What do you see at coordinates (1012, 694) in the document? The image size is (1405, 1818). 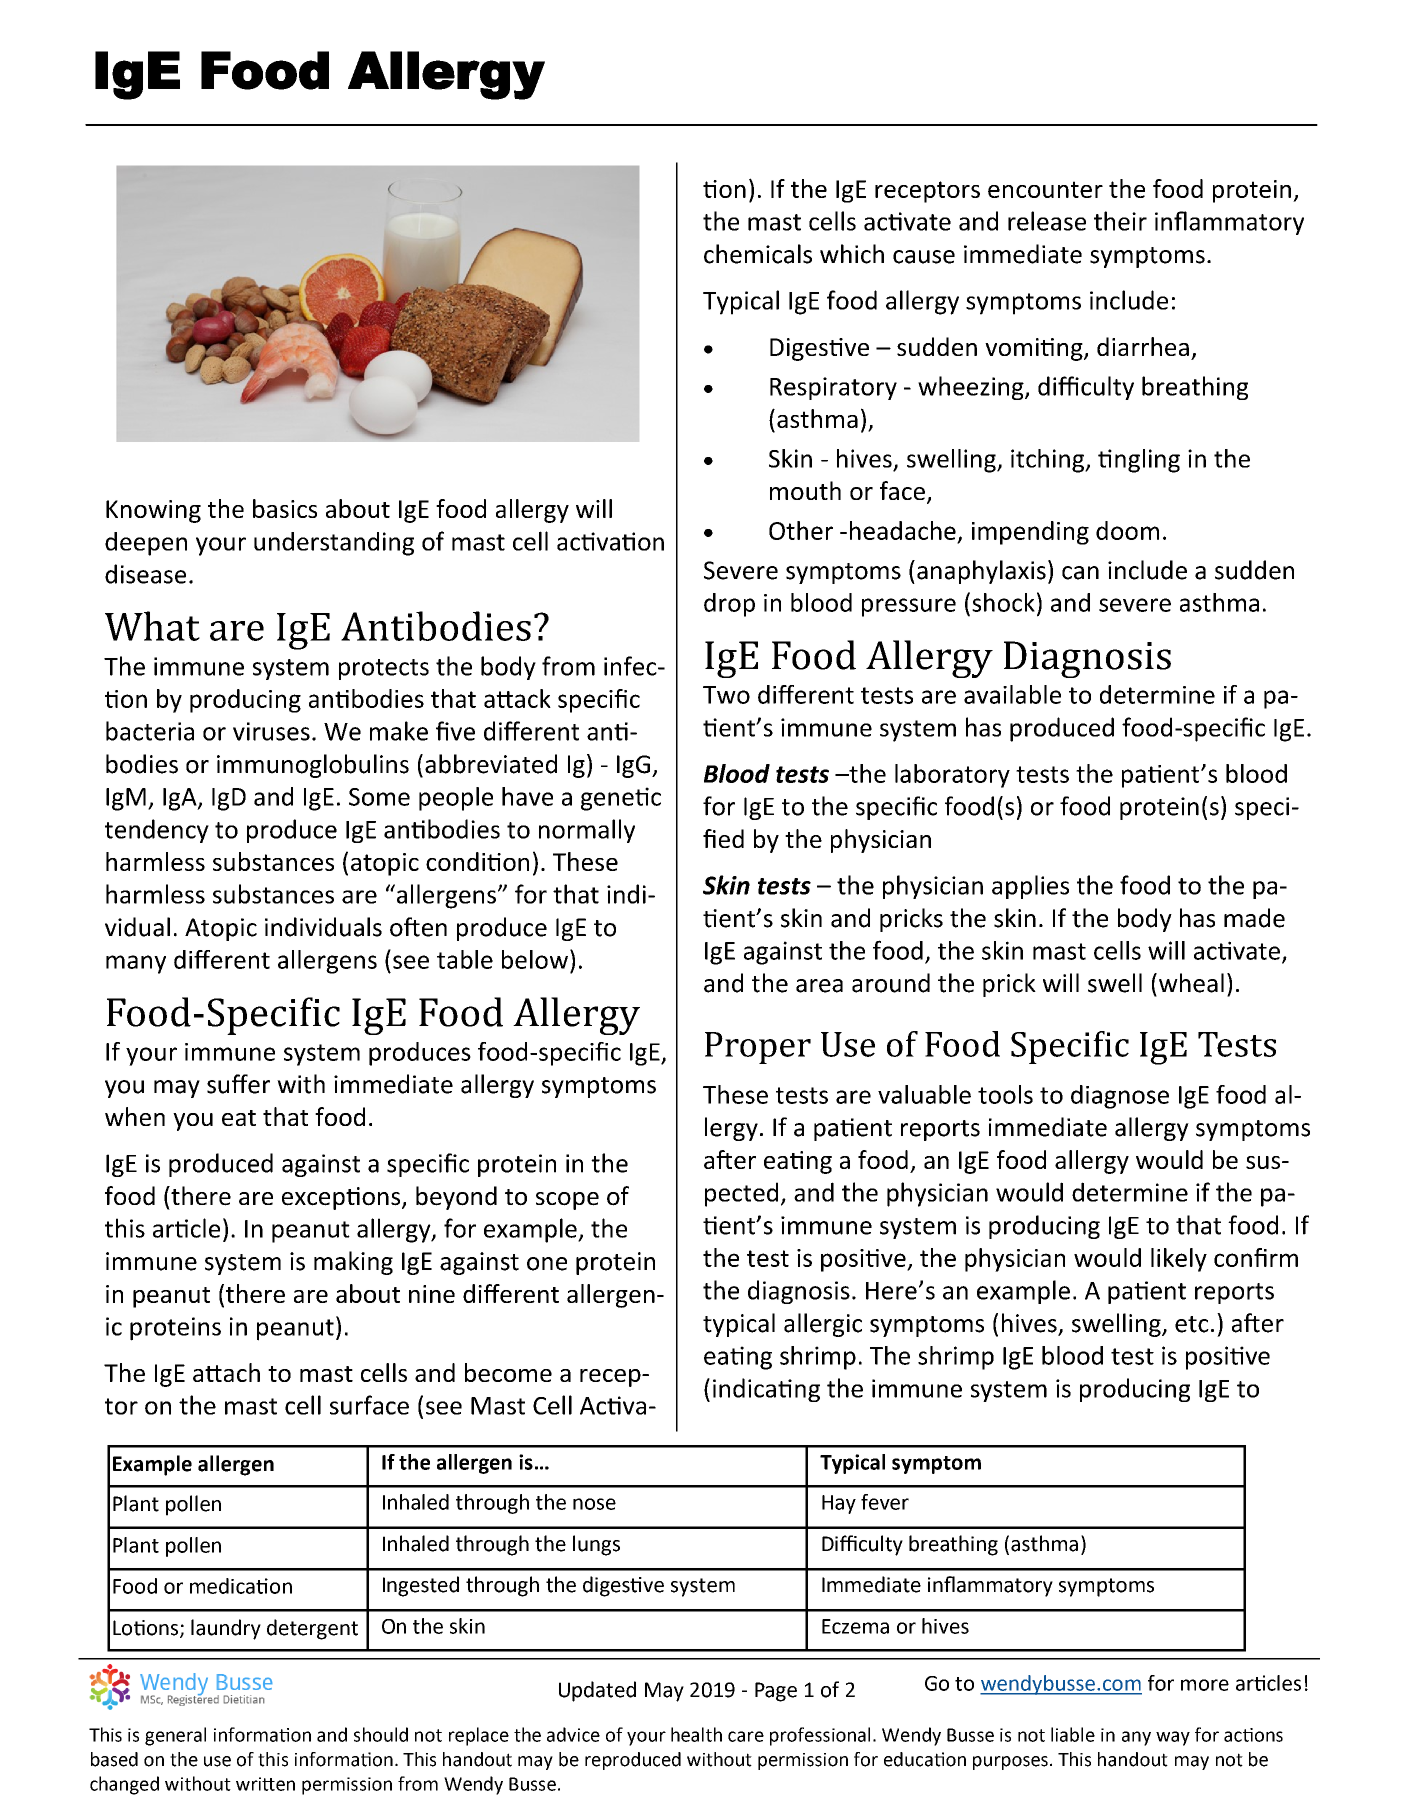 I see `available` at bounding box center [1012, 694].
